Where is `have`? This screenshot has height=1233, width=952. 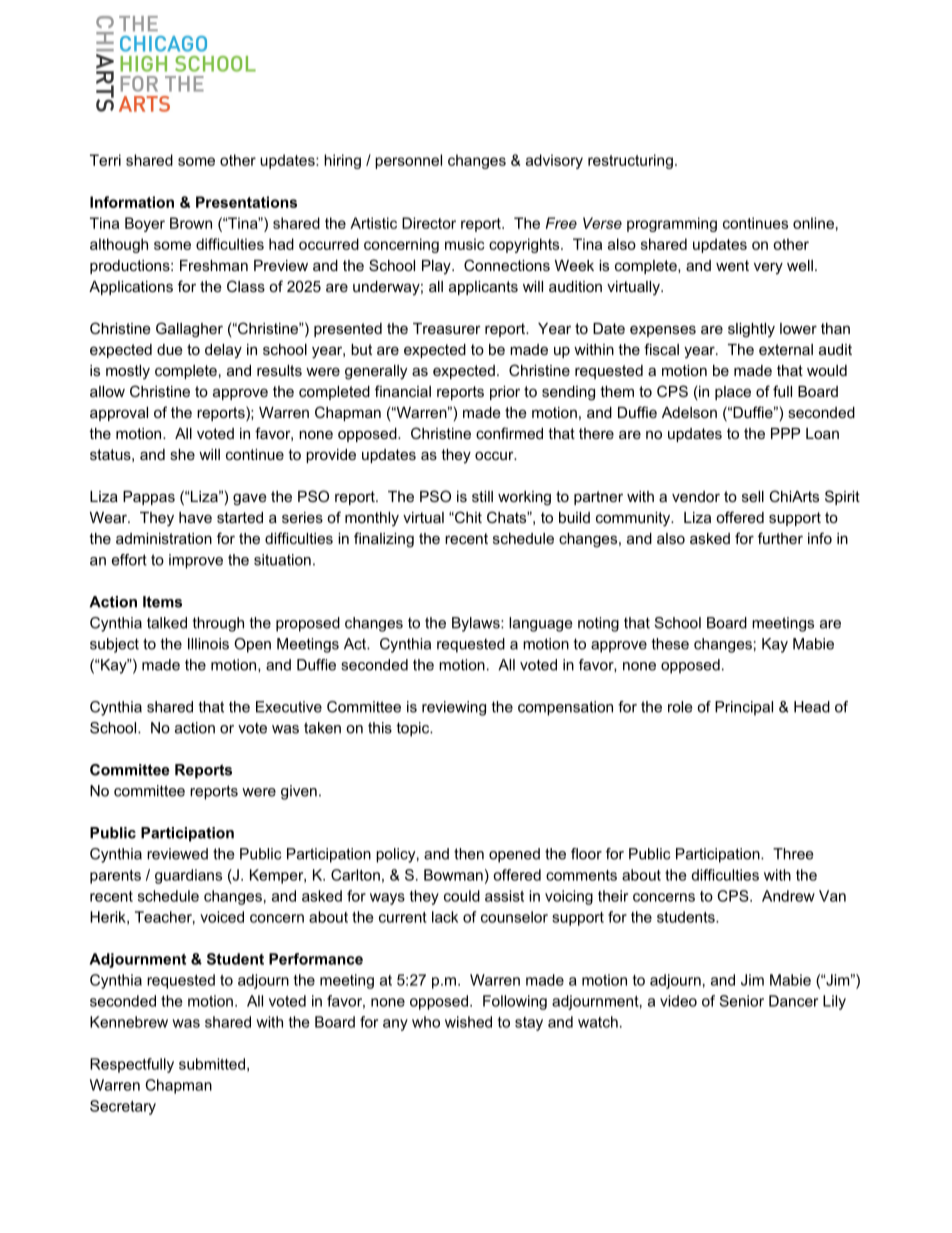
have is located at coordinates (195, 517).
